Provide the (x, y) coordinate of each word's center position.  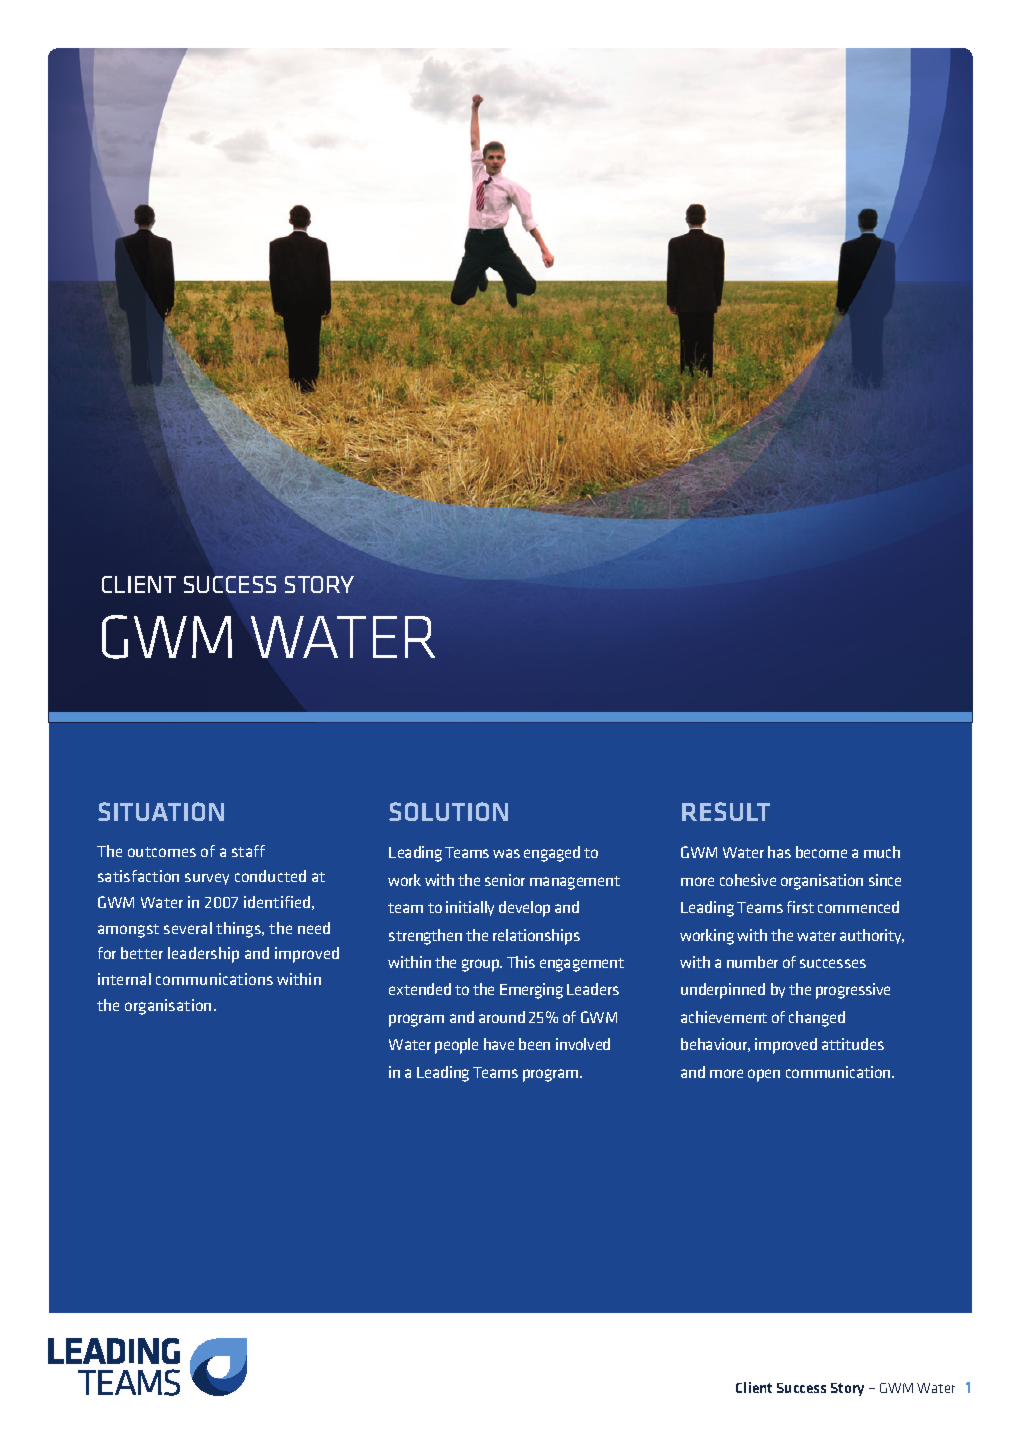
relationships (536, 937)
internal (124, 979)
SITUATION (161, 811)
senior (505, 880)
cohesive (748, 880)
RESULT (726, 811)
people (456, 1046)
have (499, 1044)
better (142, 953)
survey (207, 879)
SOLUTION (448, 811)
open (764, 1075)
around (502, 1017)
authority (872, 936)
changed (817, 1019)
